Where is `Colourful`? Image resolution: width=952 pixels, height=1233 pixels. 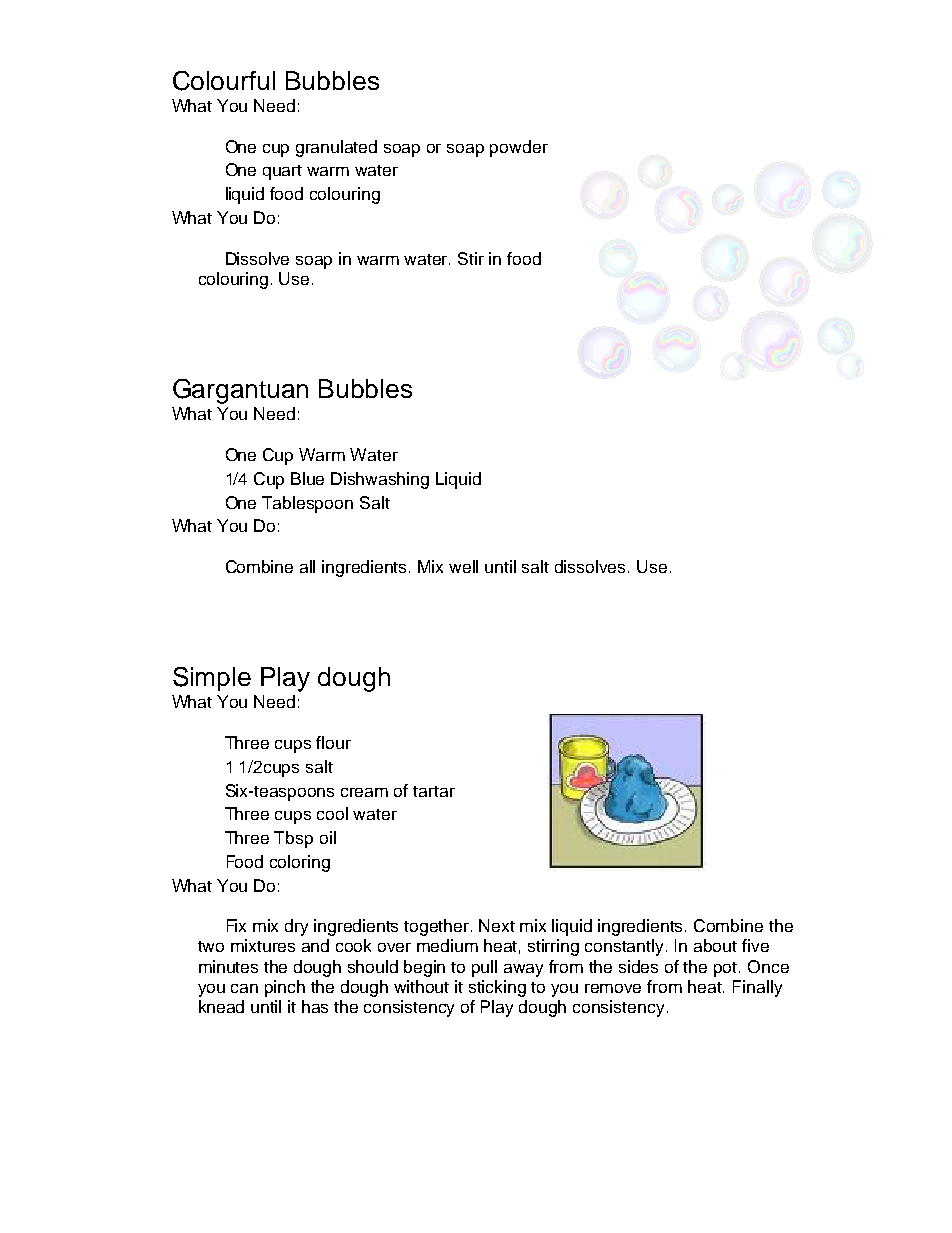
Colourful is located at coordinates (224, 81).
